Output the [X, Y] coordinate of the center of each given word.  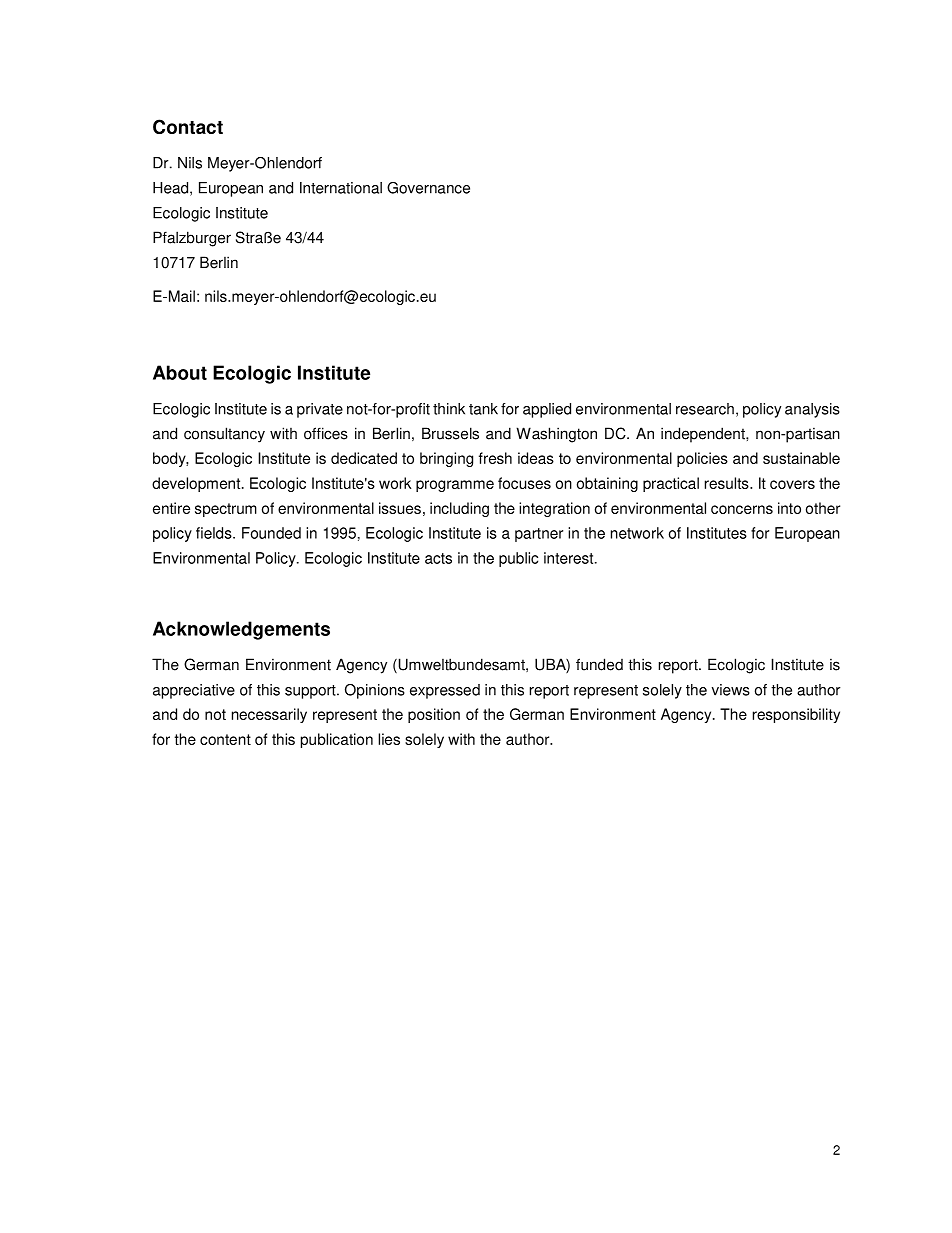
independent [704, 435]
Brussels [450, 433]
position [434, 715]
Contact [188, 126]
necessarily [269, 715]
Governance [428, 188]
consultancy [224, 435]
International [341, 188]
